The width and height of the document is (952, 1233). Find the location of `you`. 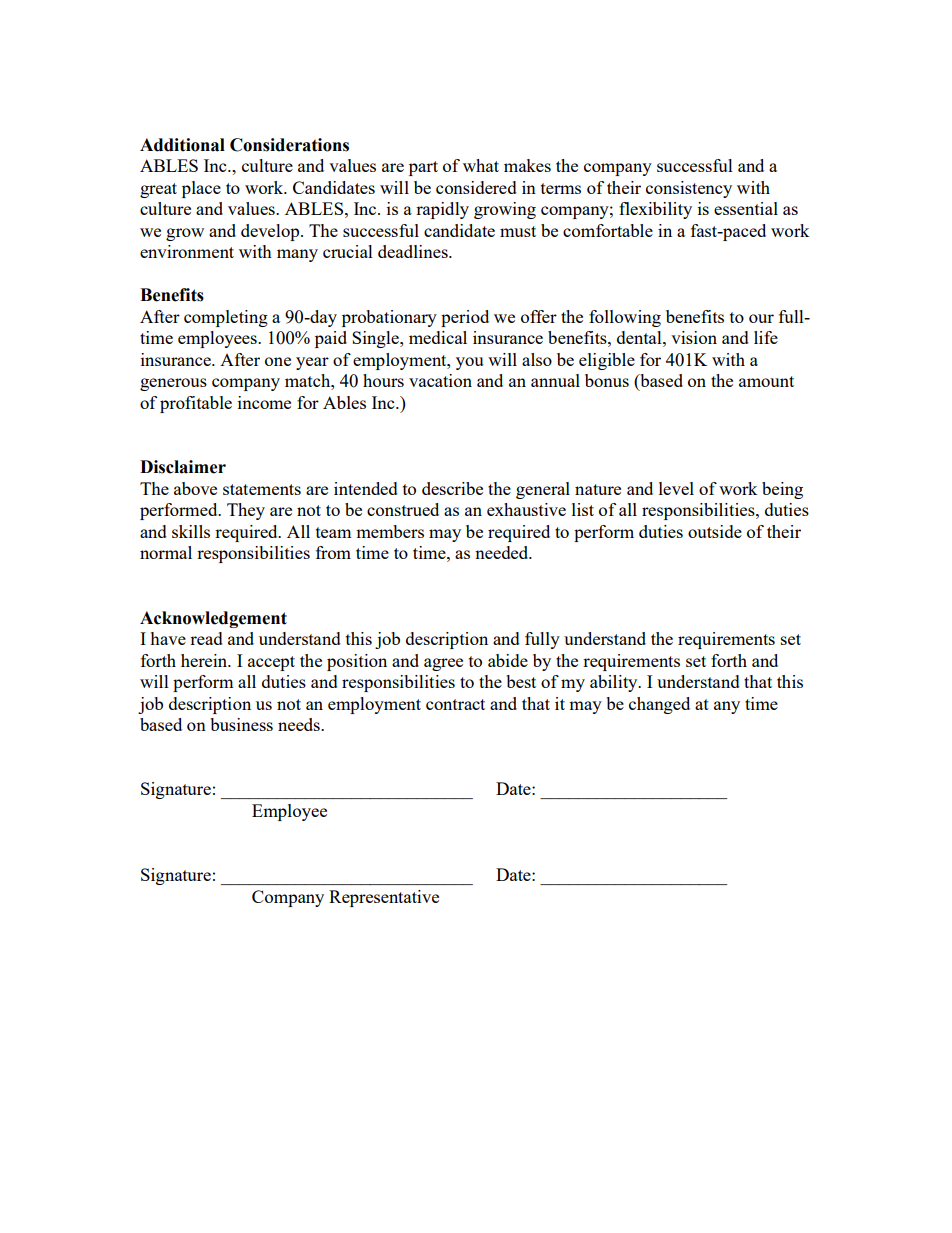

you is located at coordinates (469, 363).
